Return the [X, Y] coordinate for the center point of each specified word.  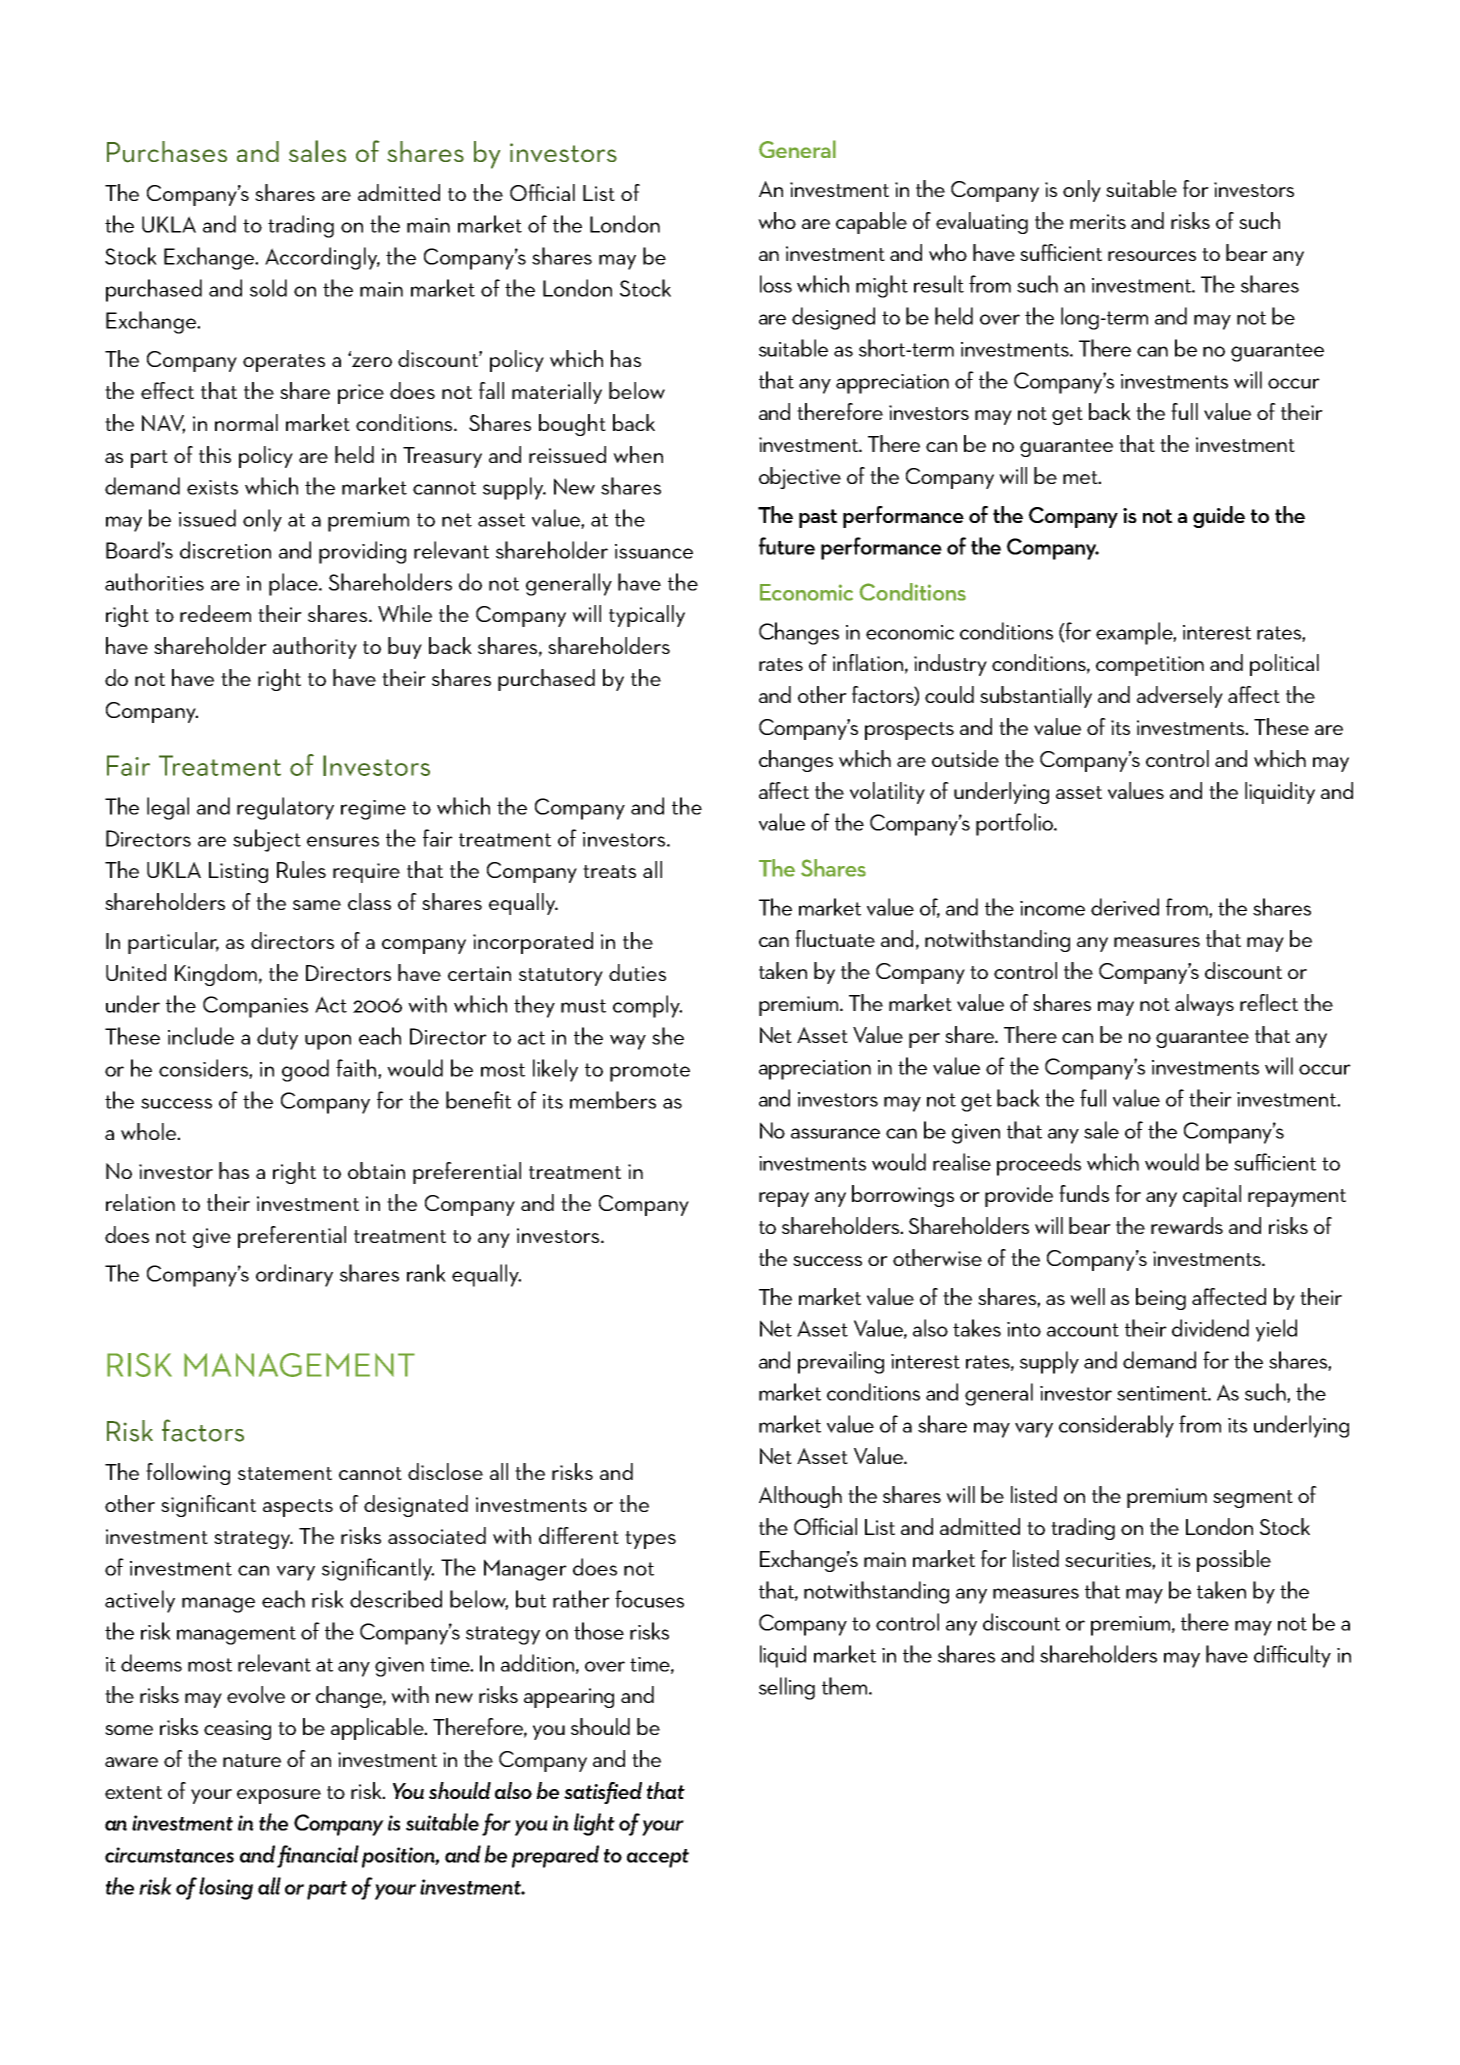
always [1204, 1005]
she [668, 1036]
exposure [279, 1796]
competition [1150, 666]
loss [776, 284]
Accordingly [322, 258]
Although [800, 1497]
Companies [255, 1007]
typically [647, 616]
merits [1098, 221]
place [294, 584]
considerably [1116, 1426]
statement [285, 1473]
